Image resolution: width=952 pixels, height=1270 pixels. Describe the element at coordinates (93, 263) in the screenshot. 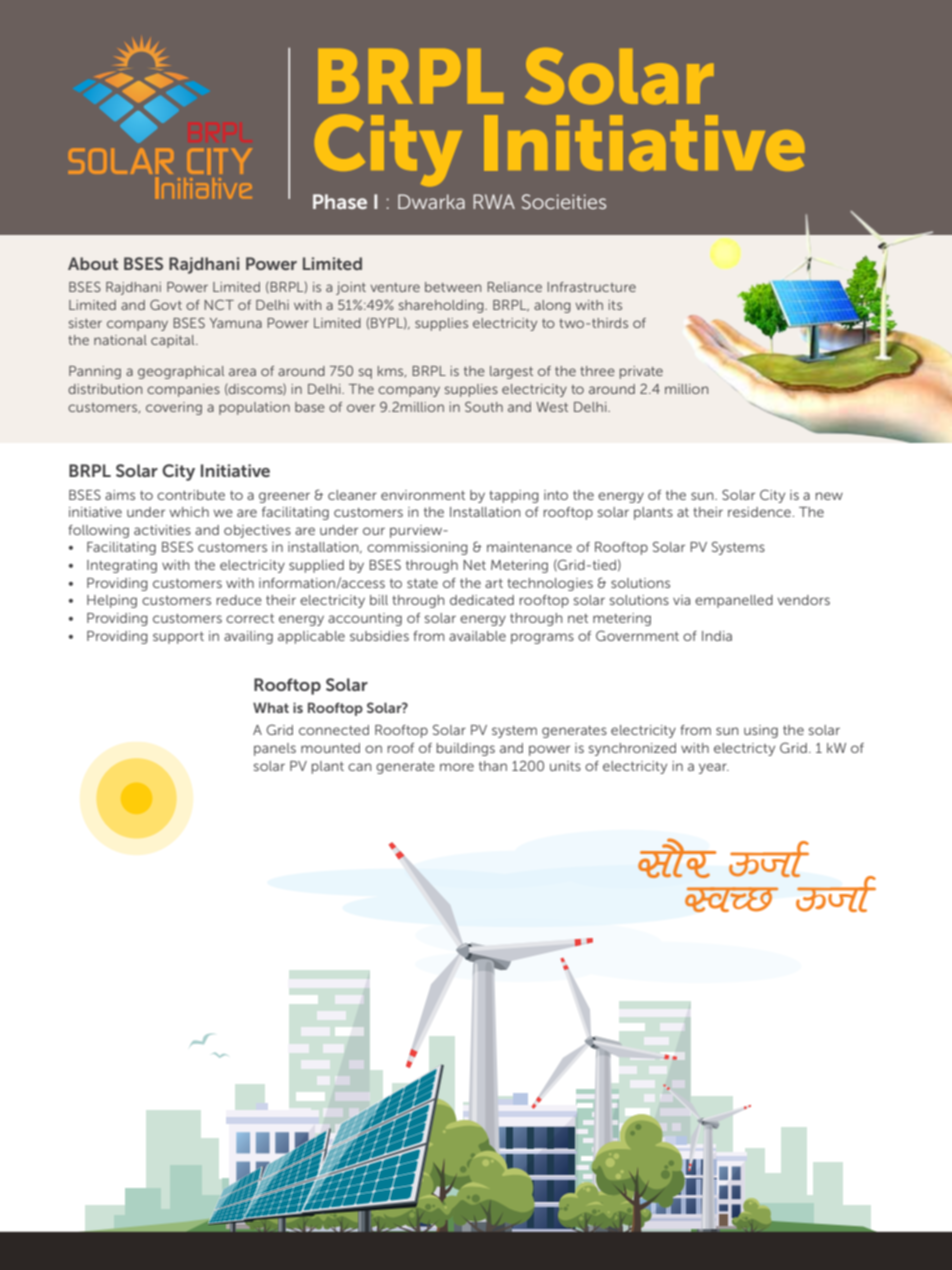

I see `About` at that location.
